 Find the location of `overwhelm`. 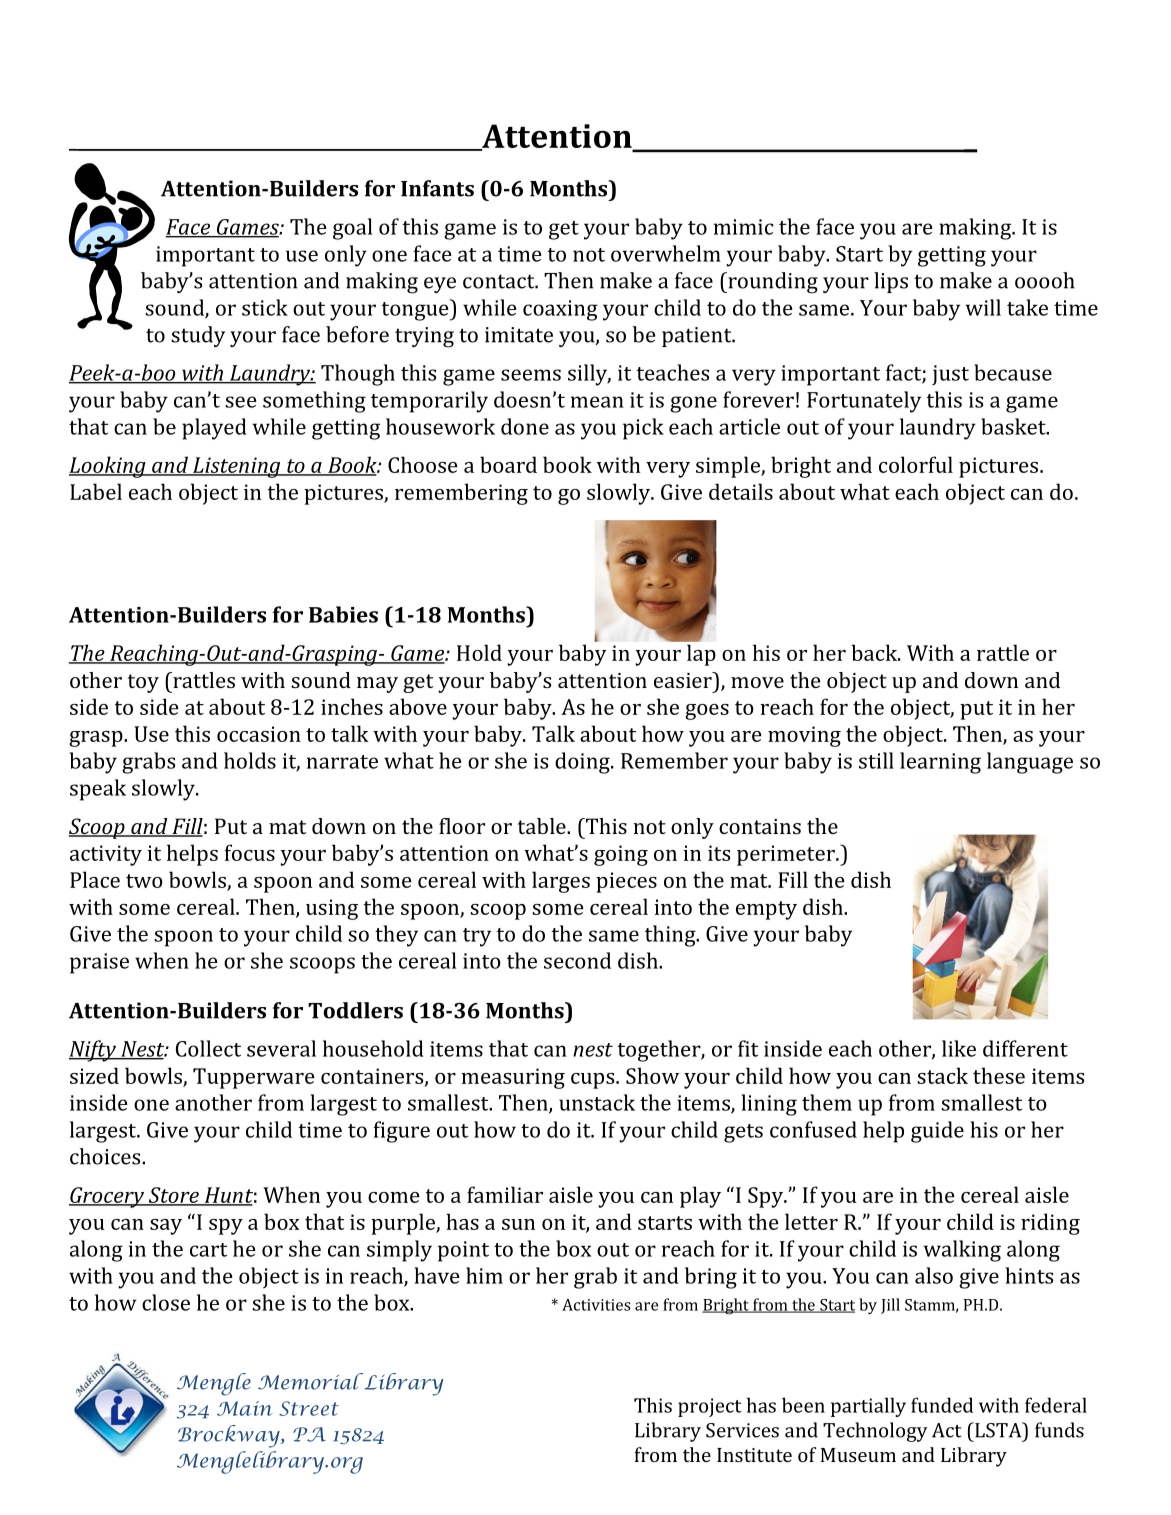

overwhelm is located at coordinates (666, 253).
